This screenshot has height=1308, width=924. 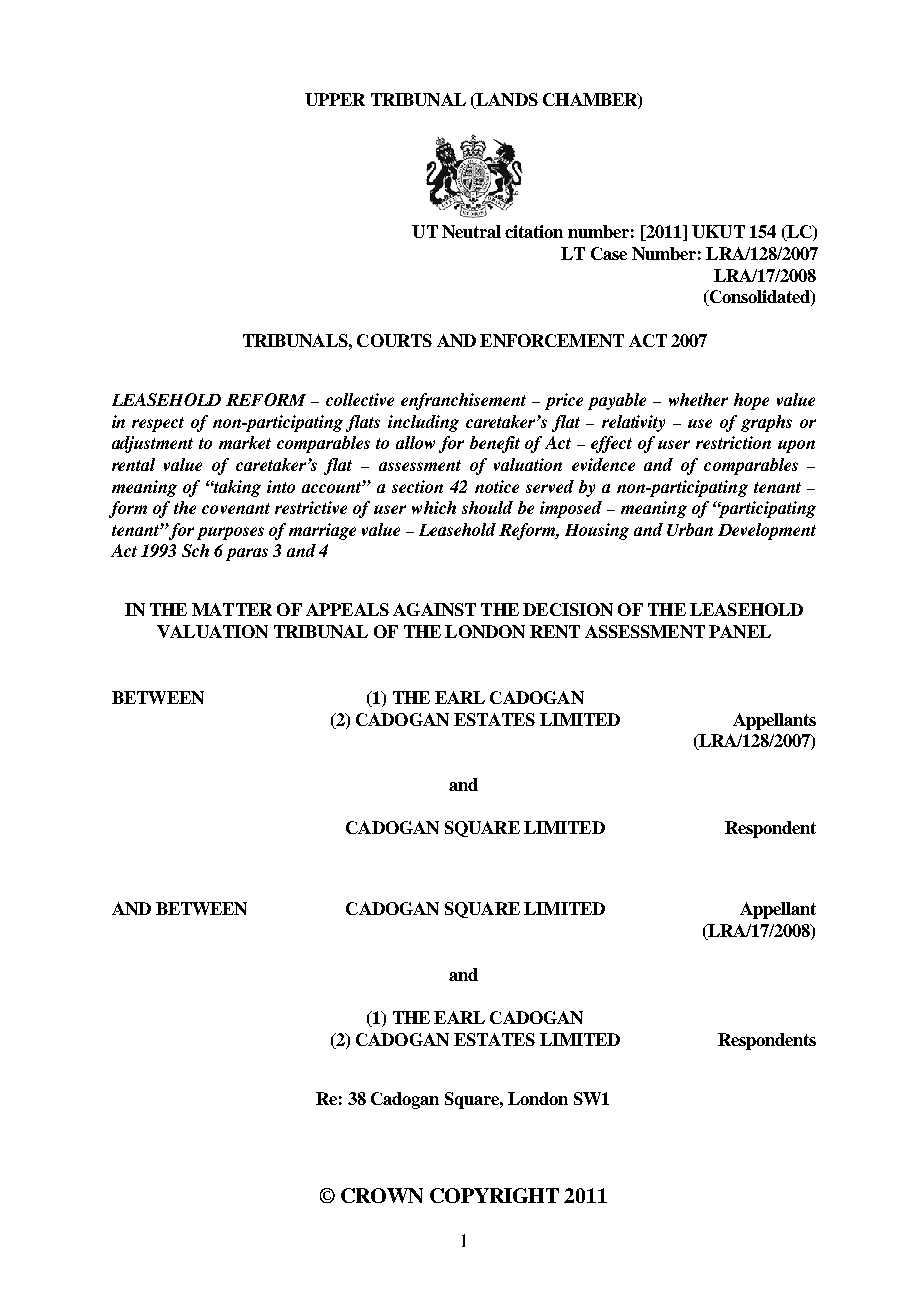 What do you see at coordinates (335, 99) in the screenshot?
I see `UPPER` at bounding box center [335, 99].
